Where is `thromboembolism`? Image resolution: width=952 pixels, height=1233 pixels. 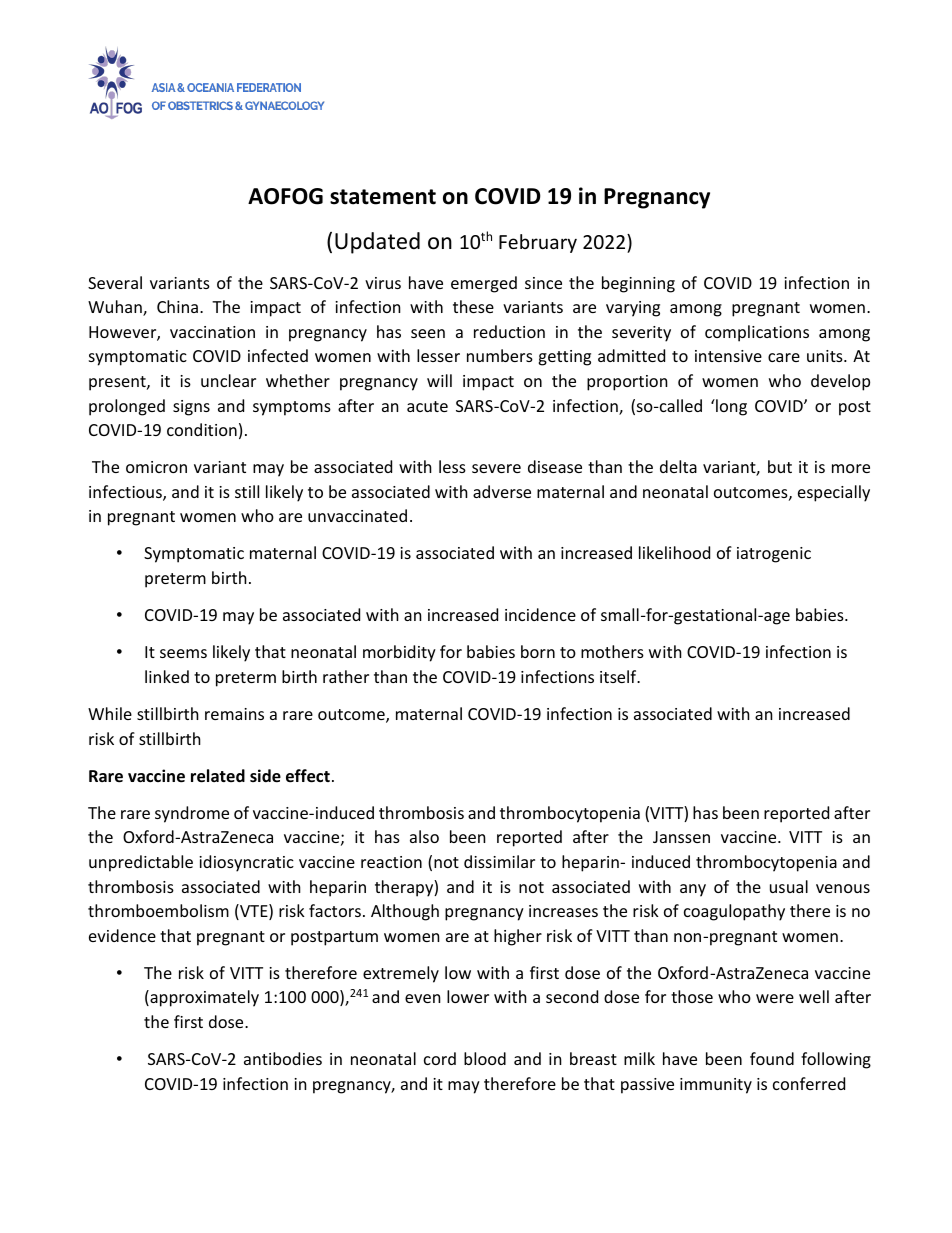 thromboembolism is located at coordinates (158, 910).
